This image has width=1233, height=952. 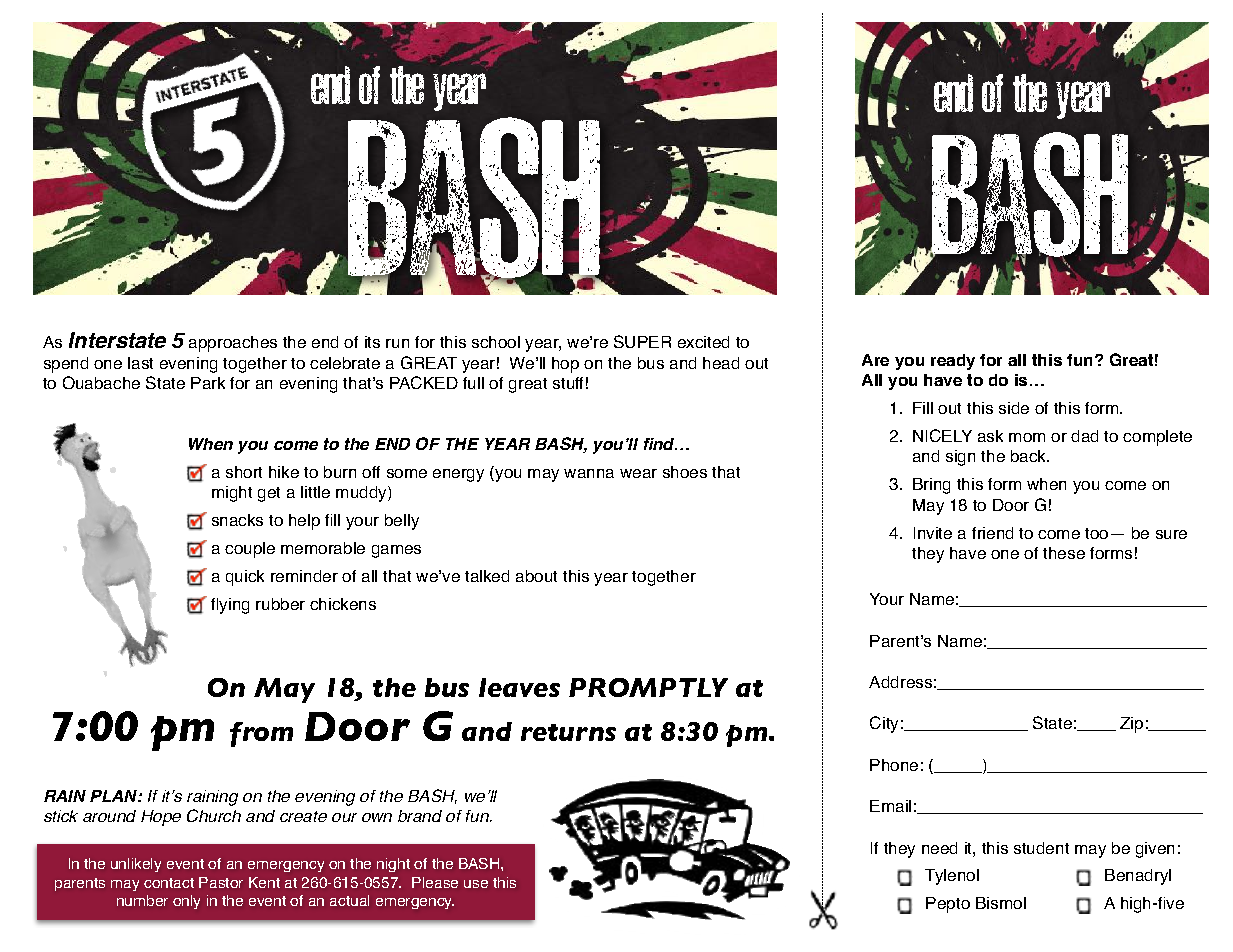 I want to click on flying, so click(x=230, y=606).
